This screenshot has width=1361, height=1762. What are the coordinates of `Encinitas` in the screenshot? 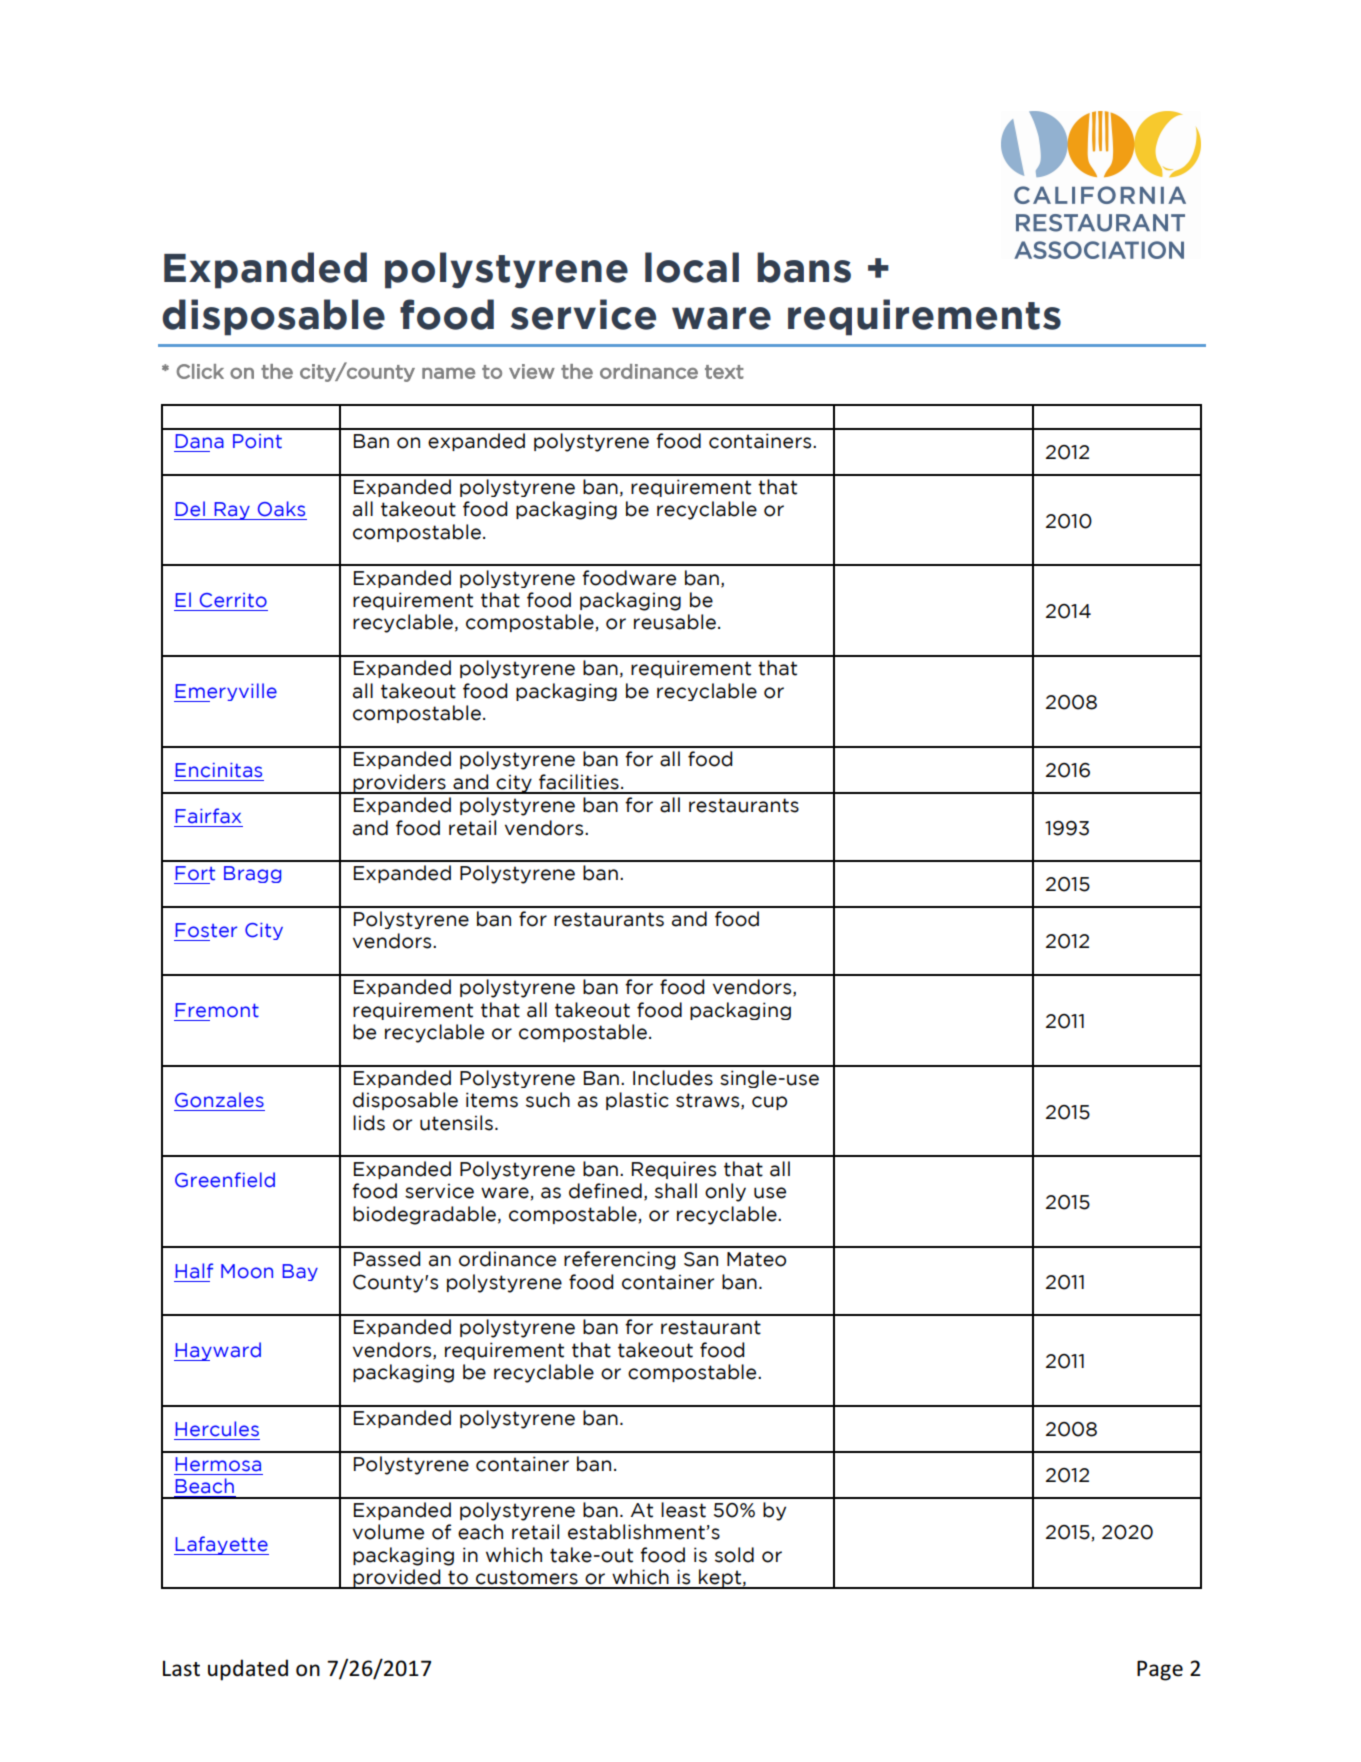 It's located at (219, 770).
